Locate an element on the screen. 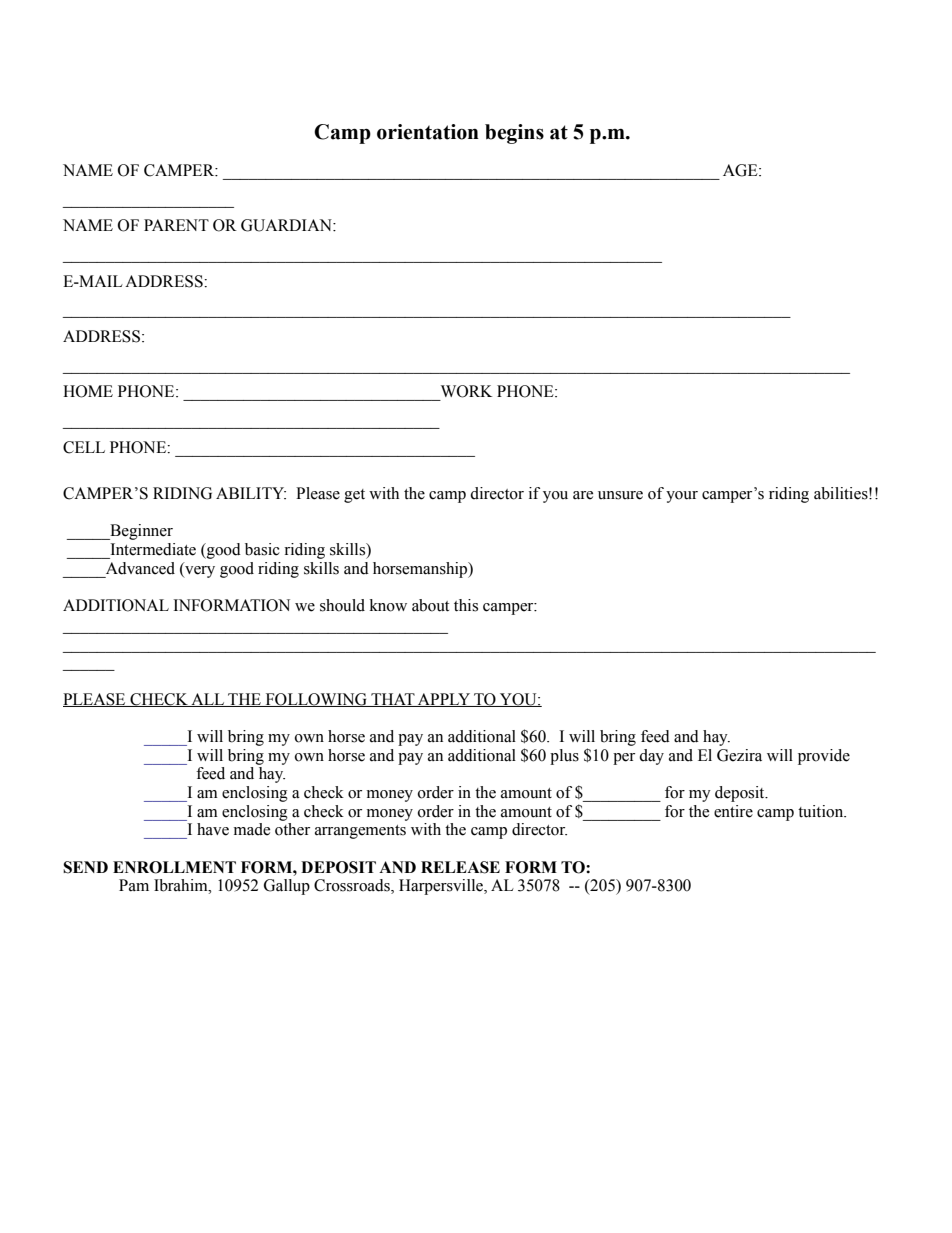  AGE is located at coordinates (741, 170).
